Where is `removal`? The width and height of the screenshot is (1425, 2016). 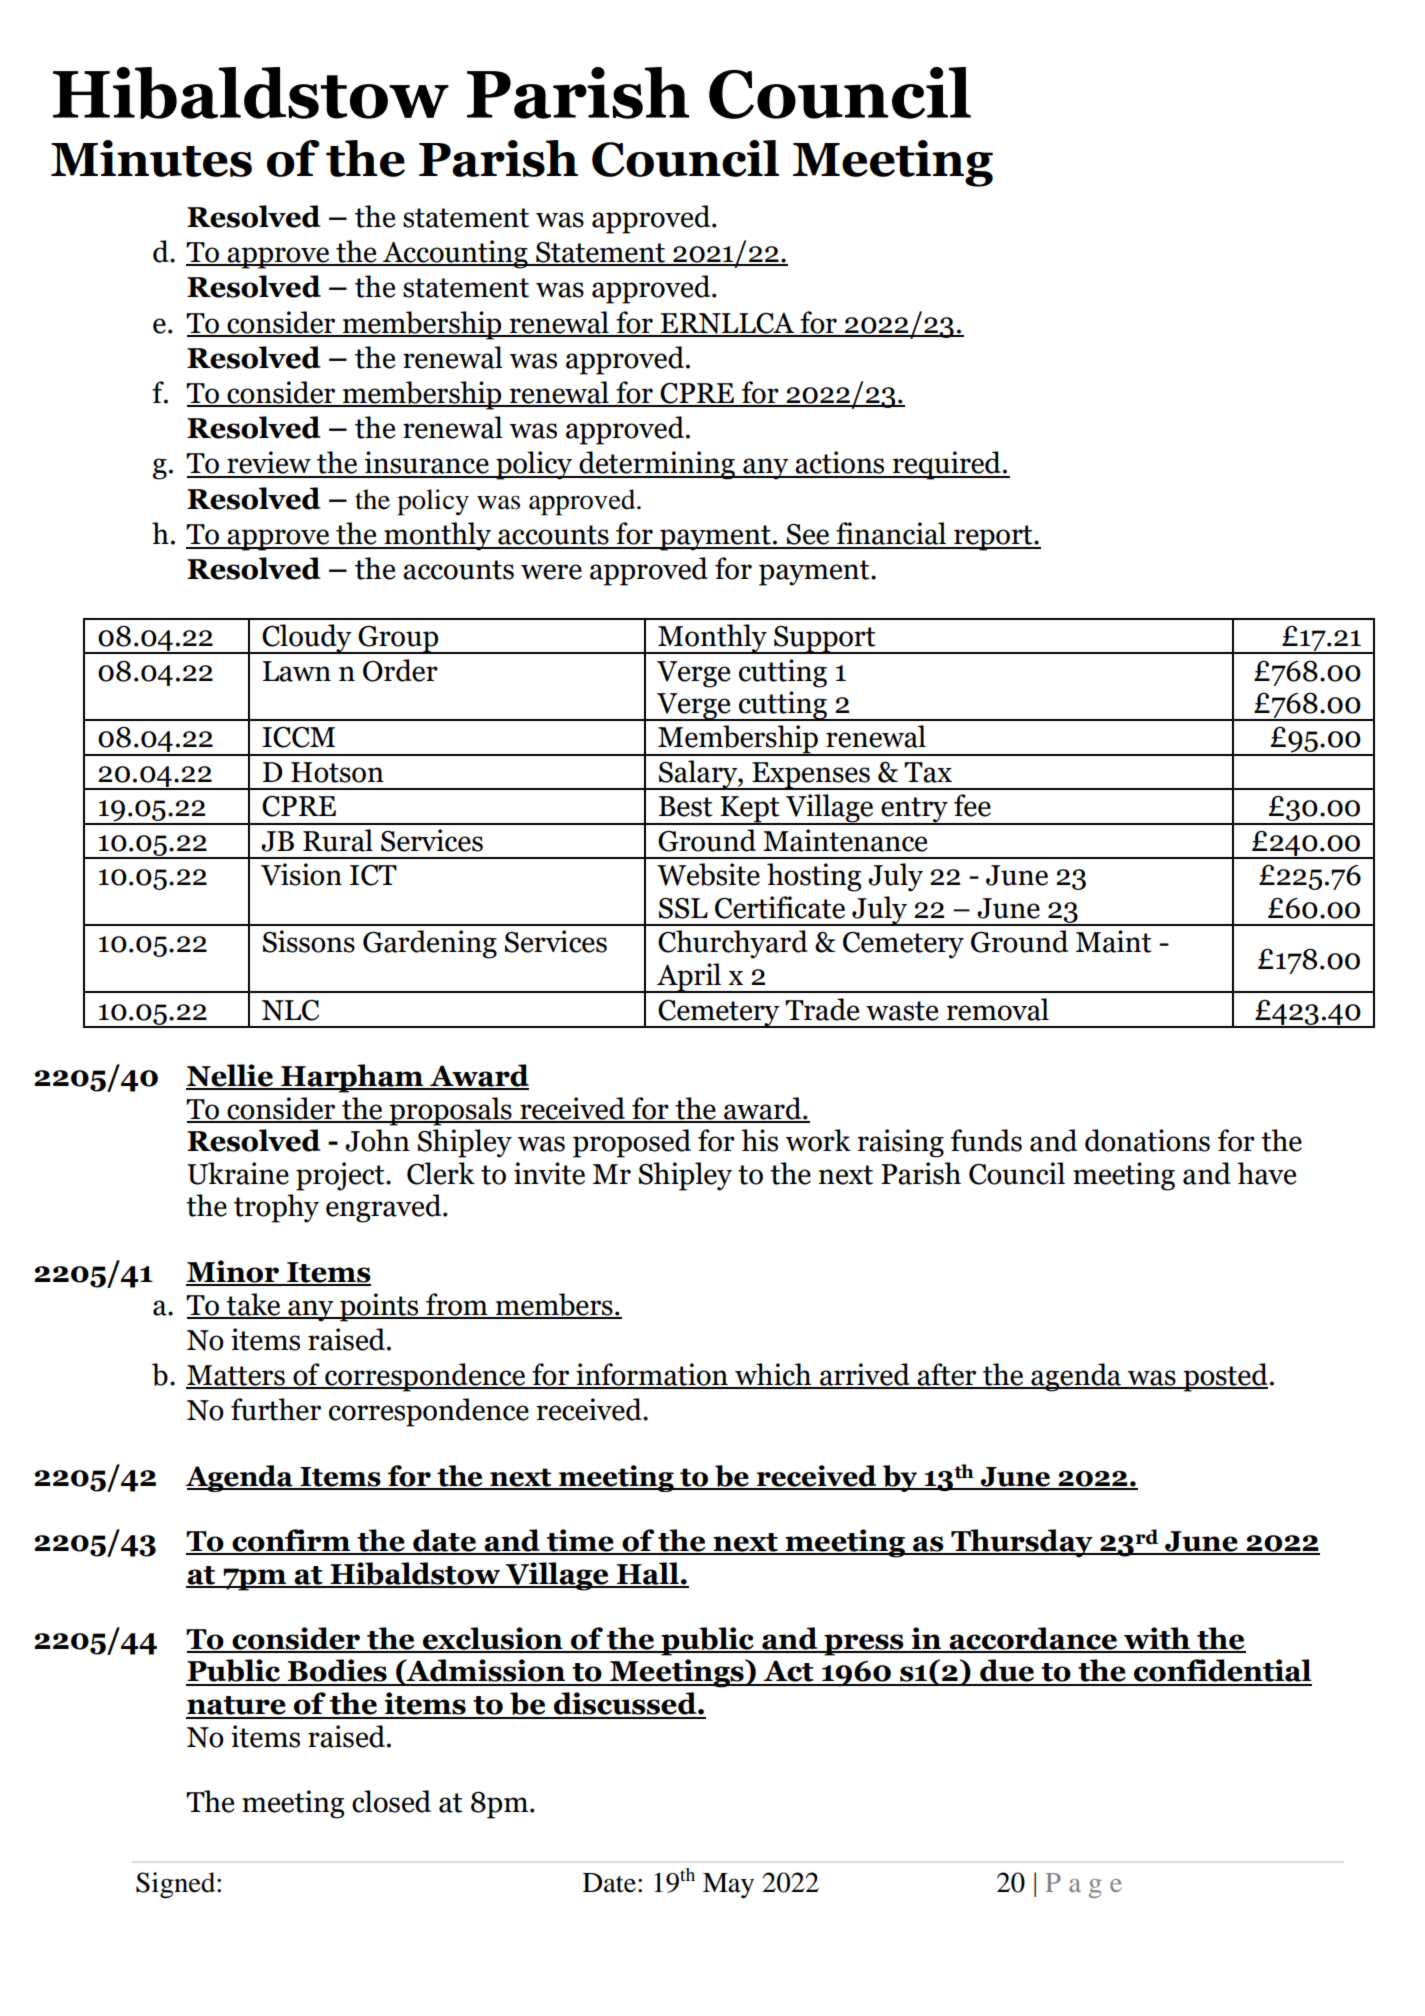 removal is located at coordinates (997, 1009).
